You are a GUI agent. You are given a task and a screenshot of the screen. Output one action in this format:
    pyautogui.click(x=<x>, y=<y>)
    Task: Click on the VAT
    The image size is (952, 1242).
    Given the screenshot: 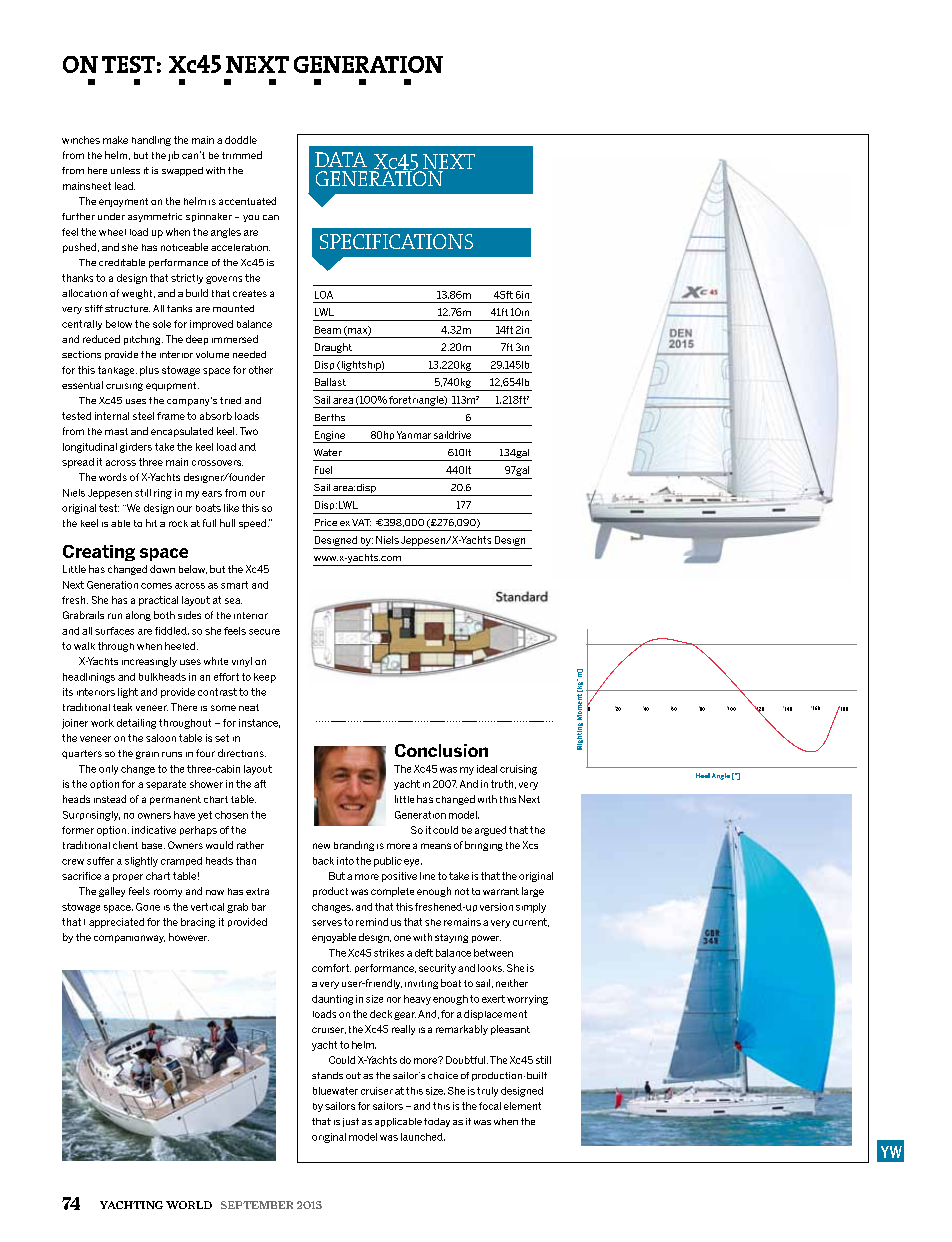 What is the action you would take?
    pyautogui.click(x=361, y=522)
